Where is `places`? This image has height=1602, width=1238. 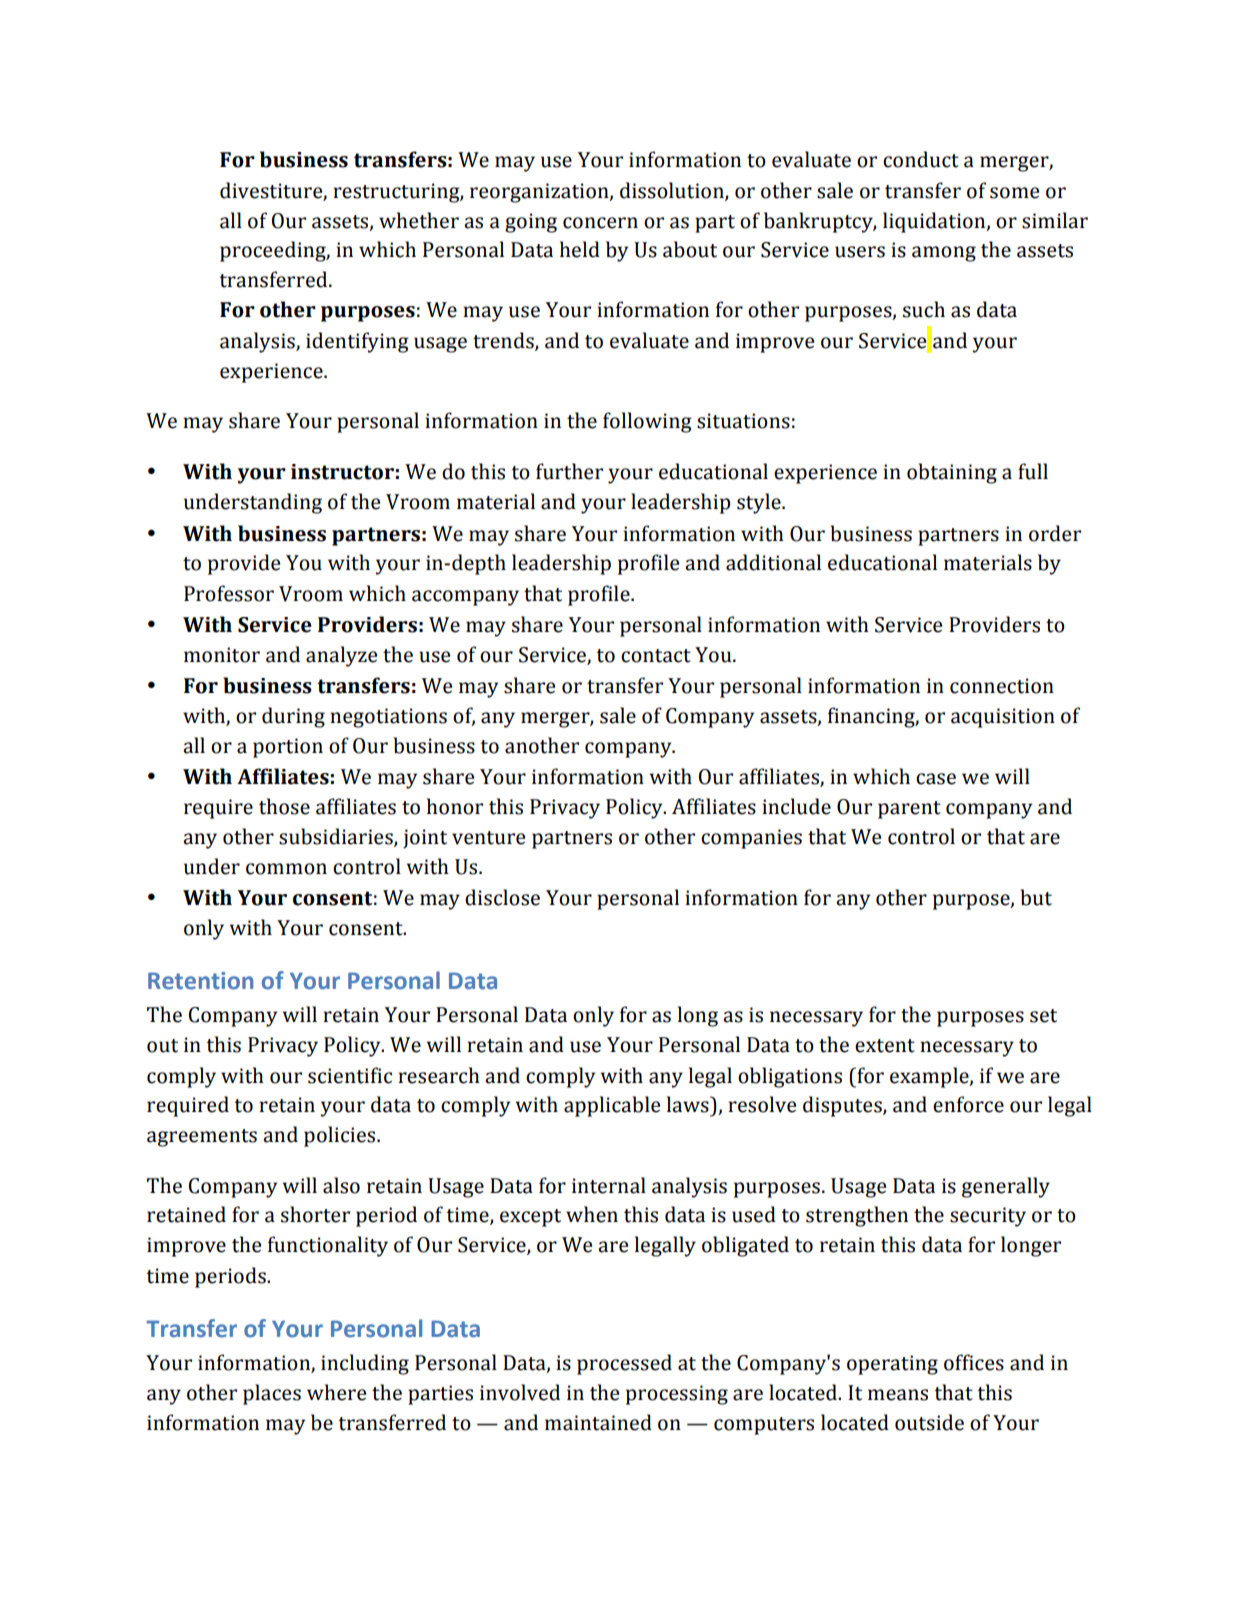
places is located at coordinates (272, 1394).
